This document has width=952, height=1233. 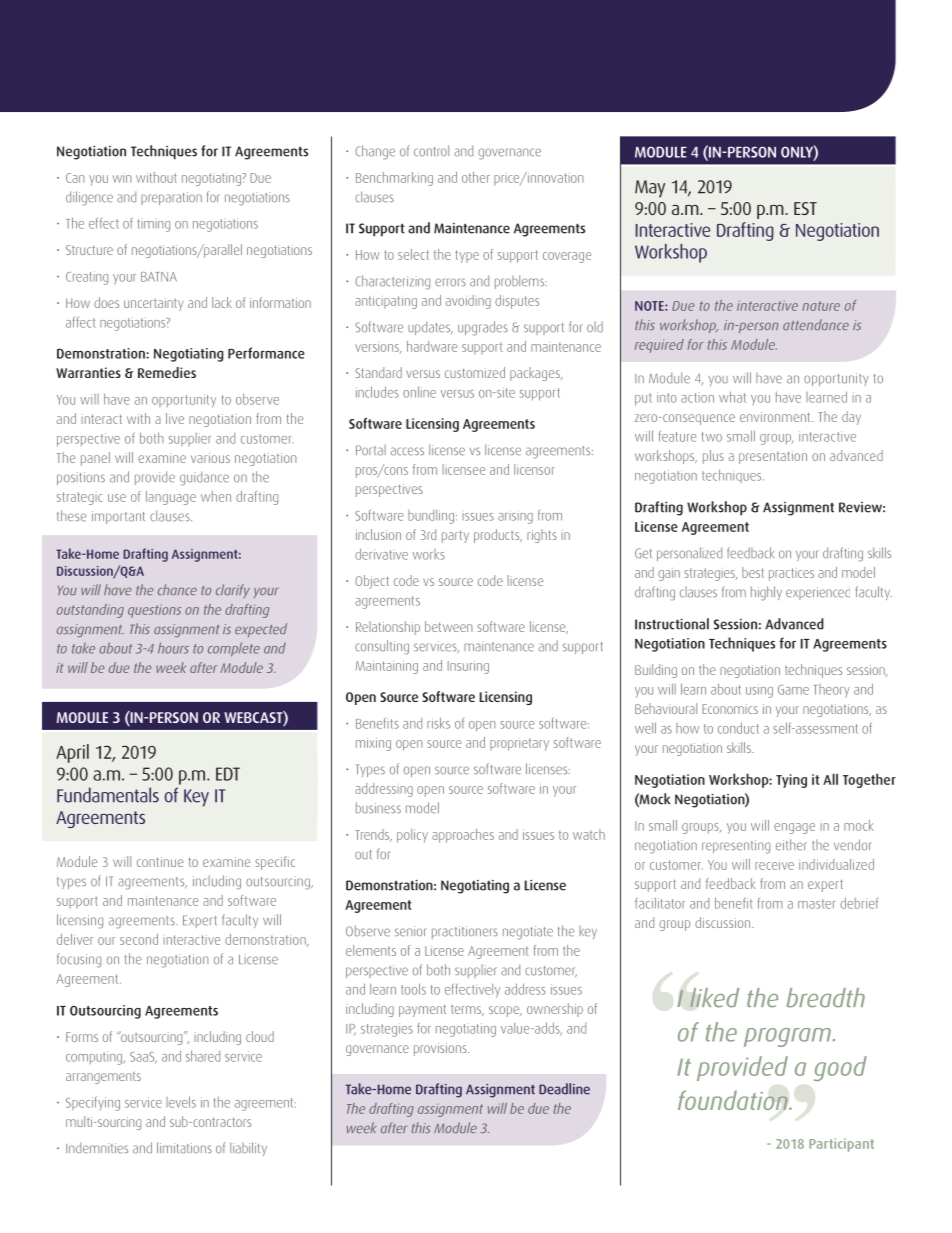 I want to click on May, so click(x=650, y=189).
